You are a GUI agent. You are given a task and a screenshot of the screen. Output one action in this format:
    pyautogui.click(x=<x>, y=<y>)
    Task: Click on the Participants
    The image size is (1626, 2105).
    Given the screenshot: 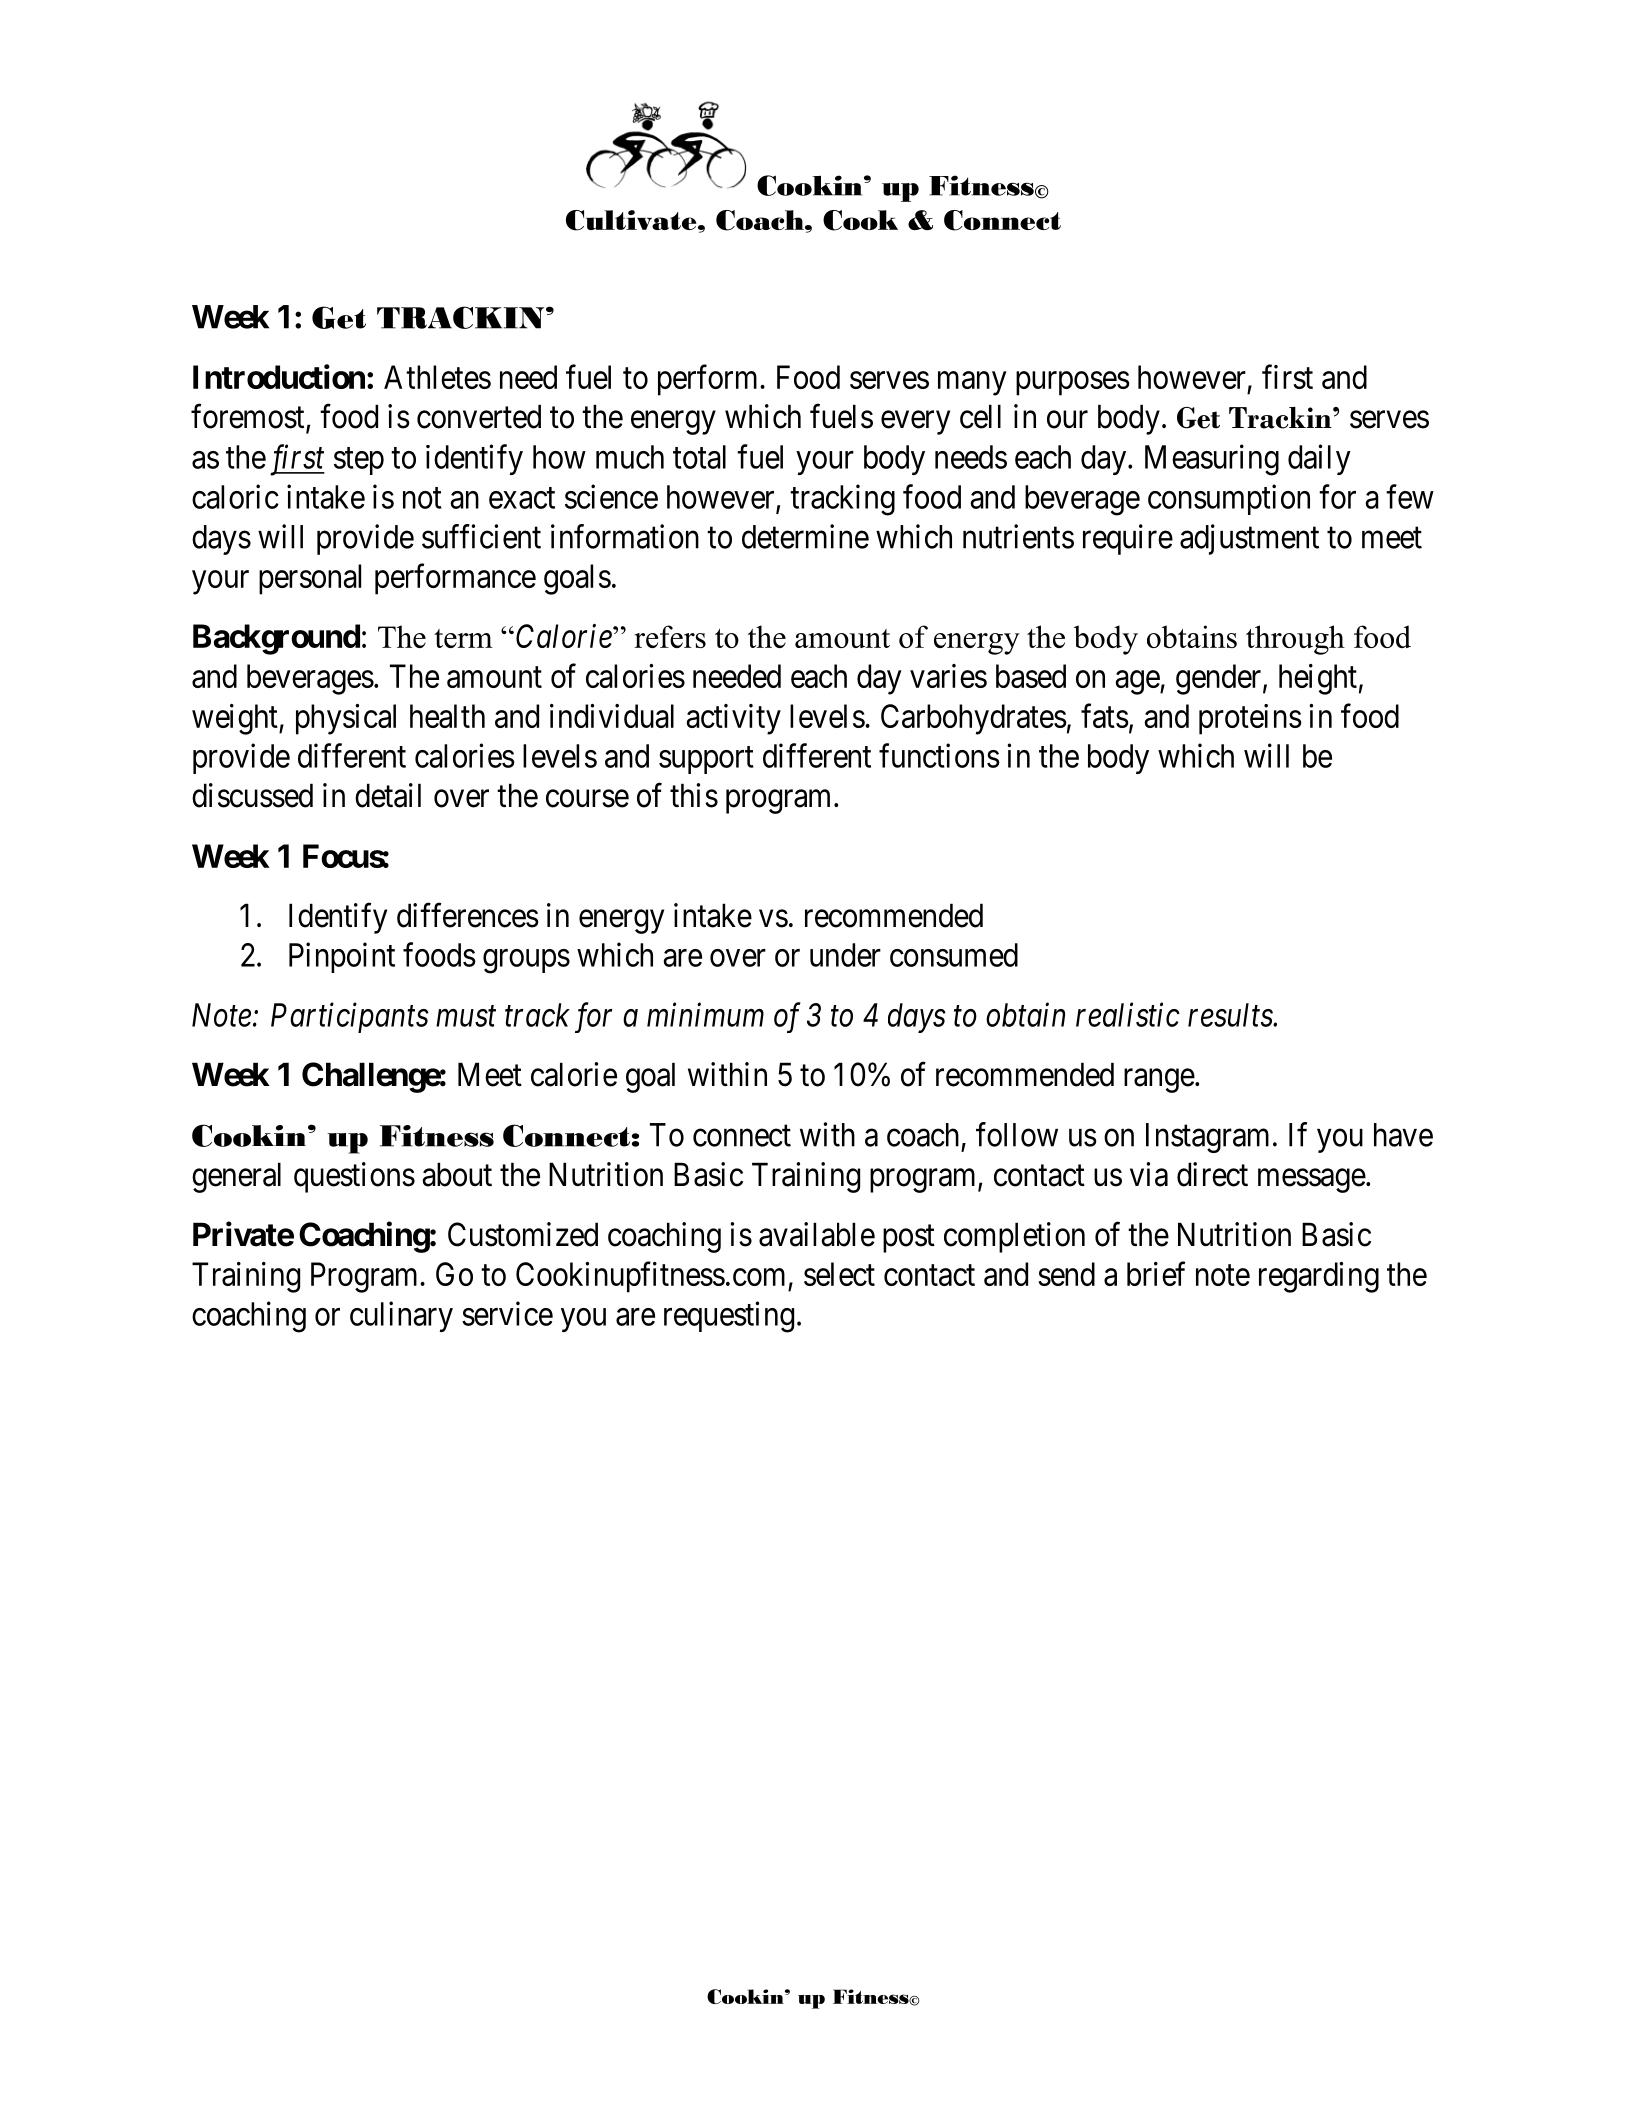 What is the action you would take?
    pyautogui.click(x=350, y=1018)
